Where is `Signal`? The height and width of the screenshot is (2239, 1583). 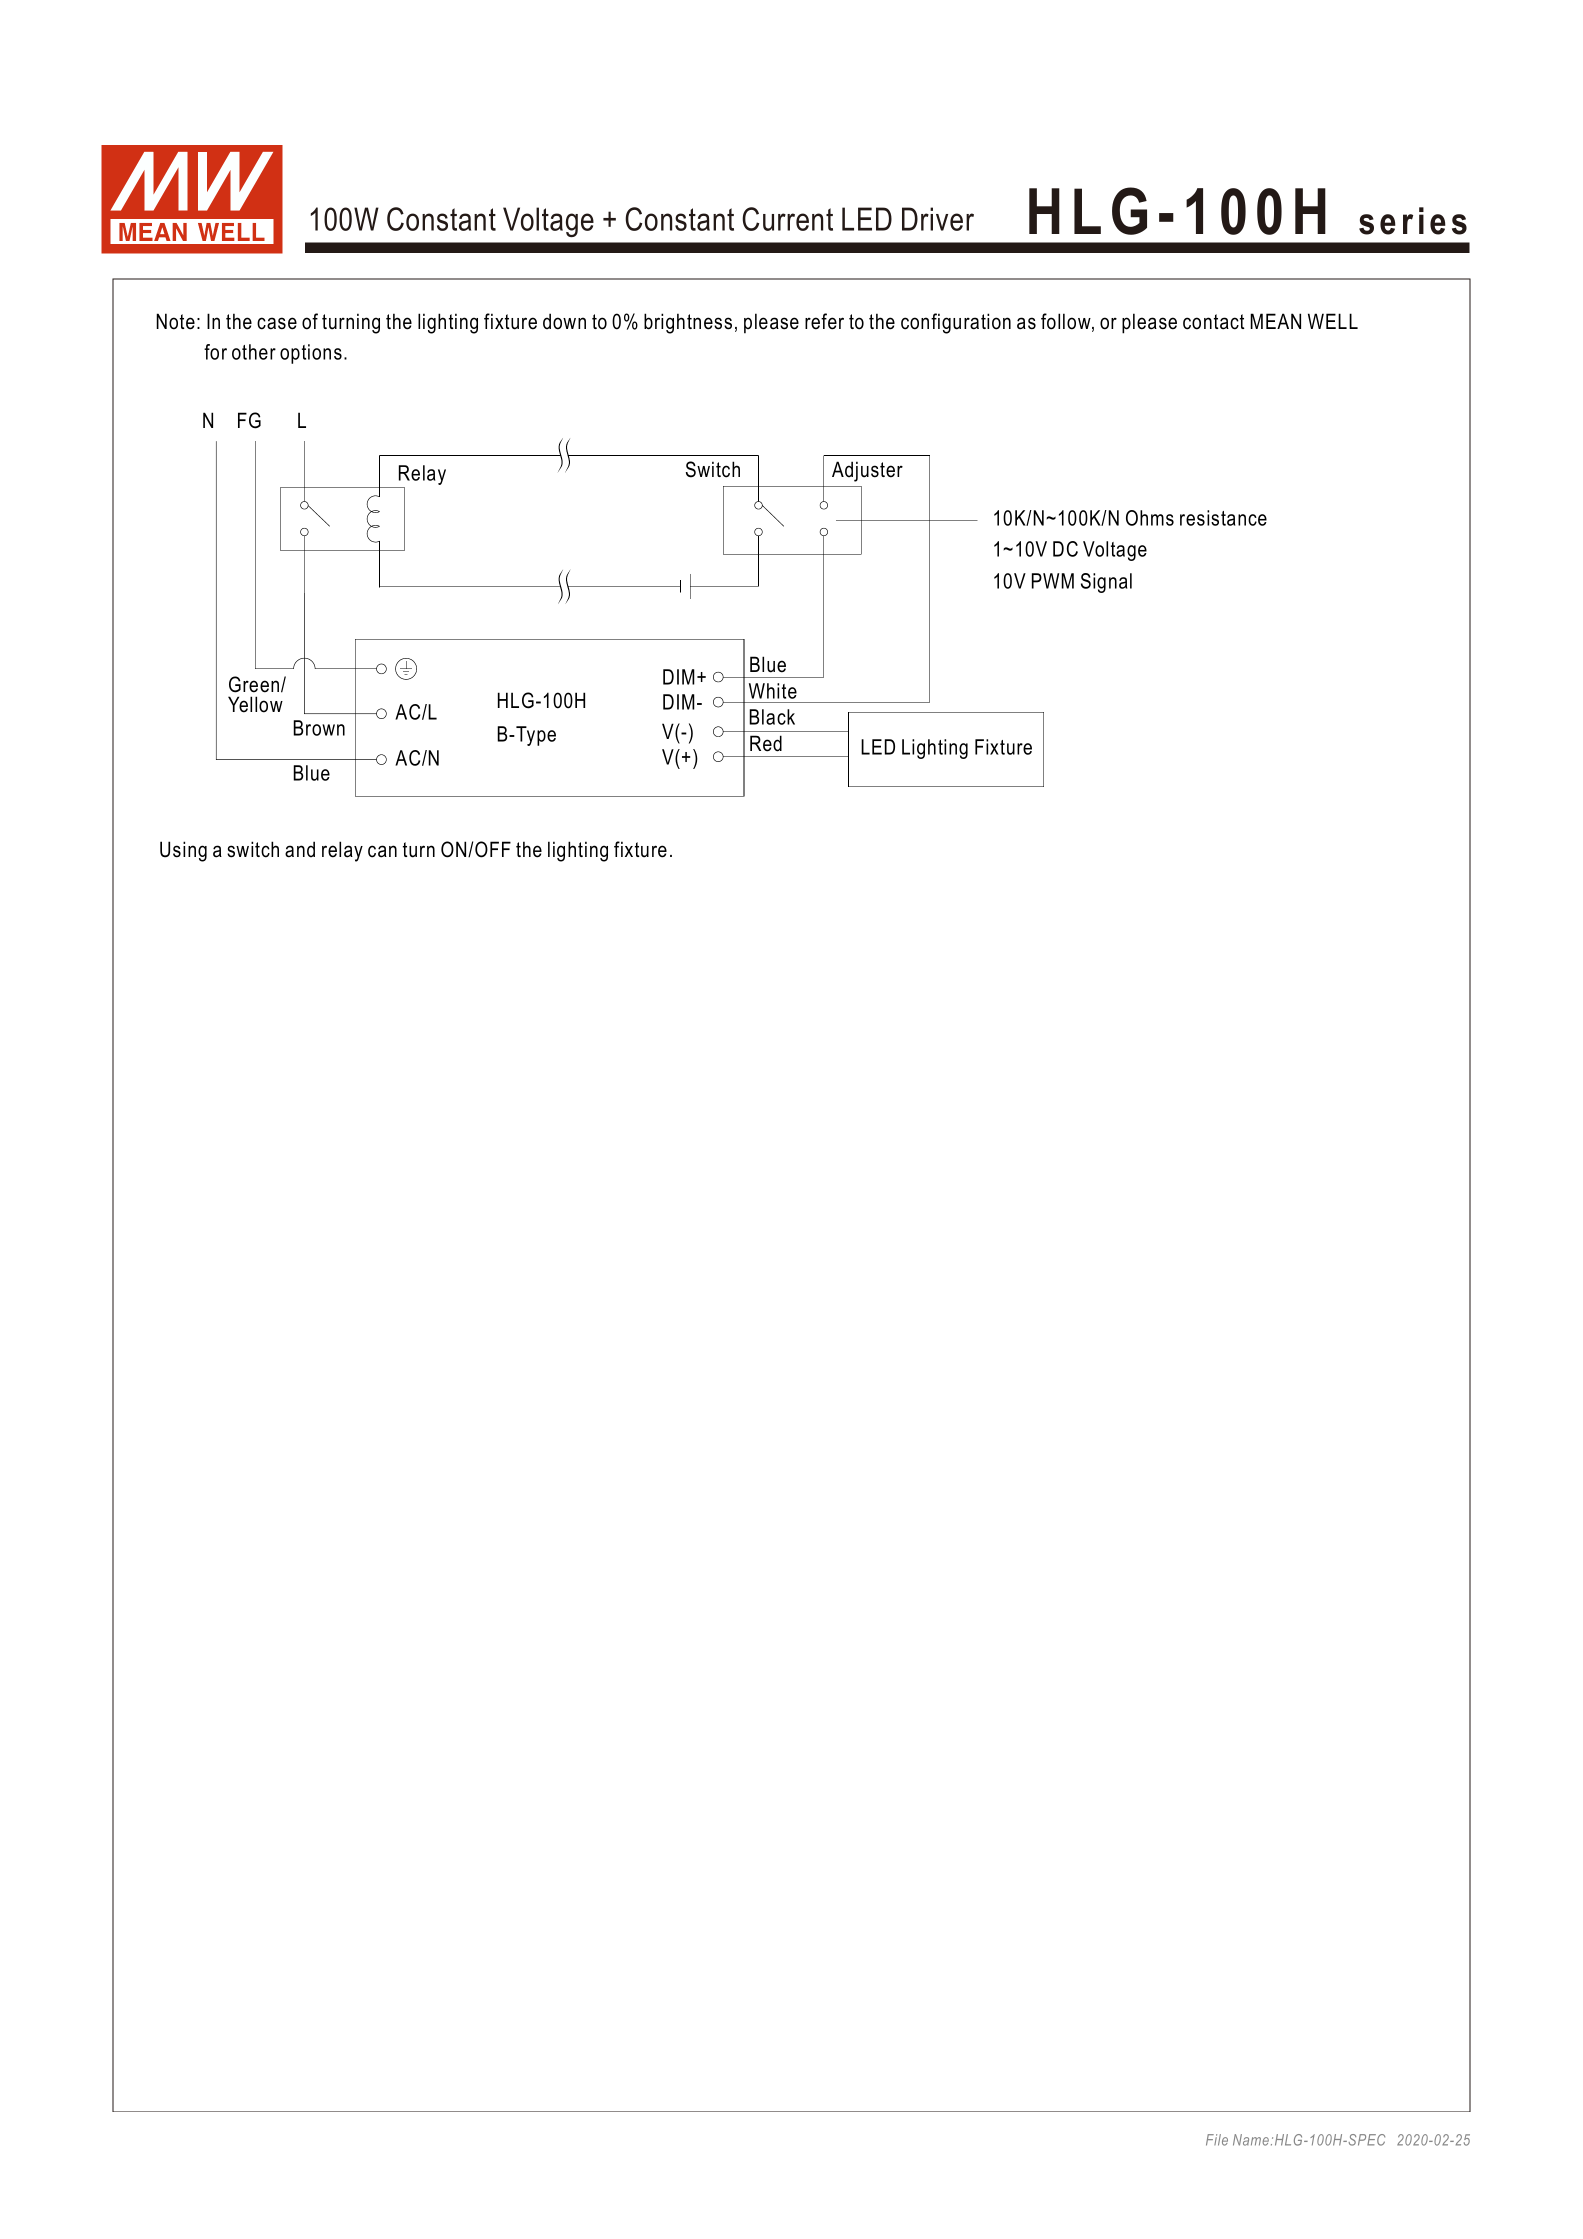
Signal is located at coordinates (1106, 583).
